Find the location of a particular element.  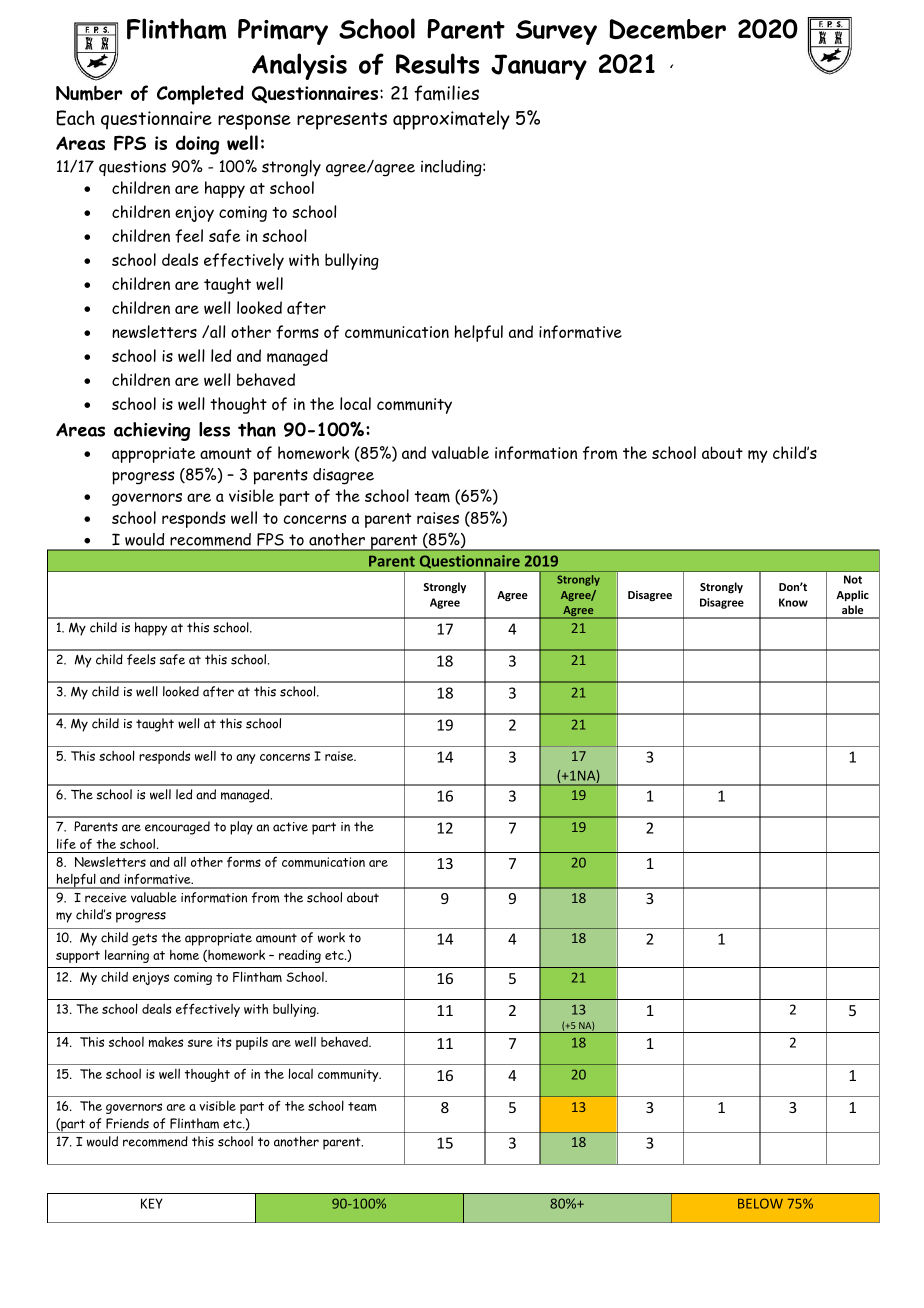

Results is located at coordinates (437, 63).
